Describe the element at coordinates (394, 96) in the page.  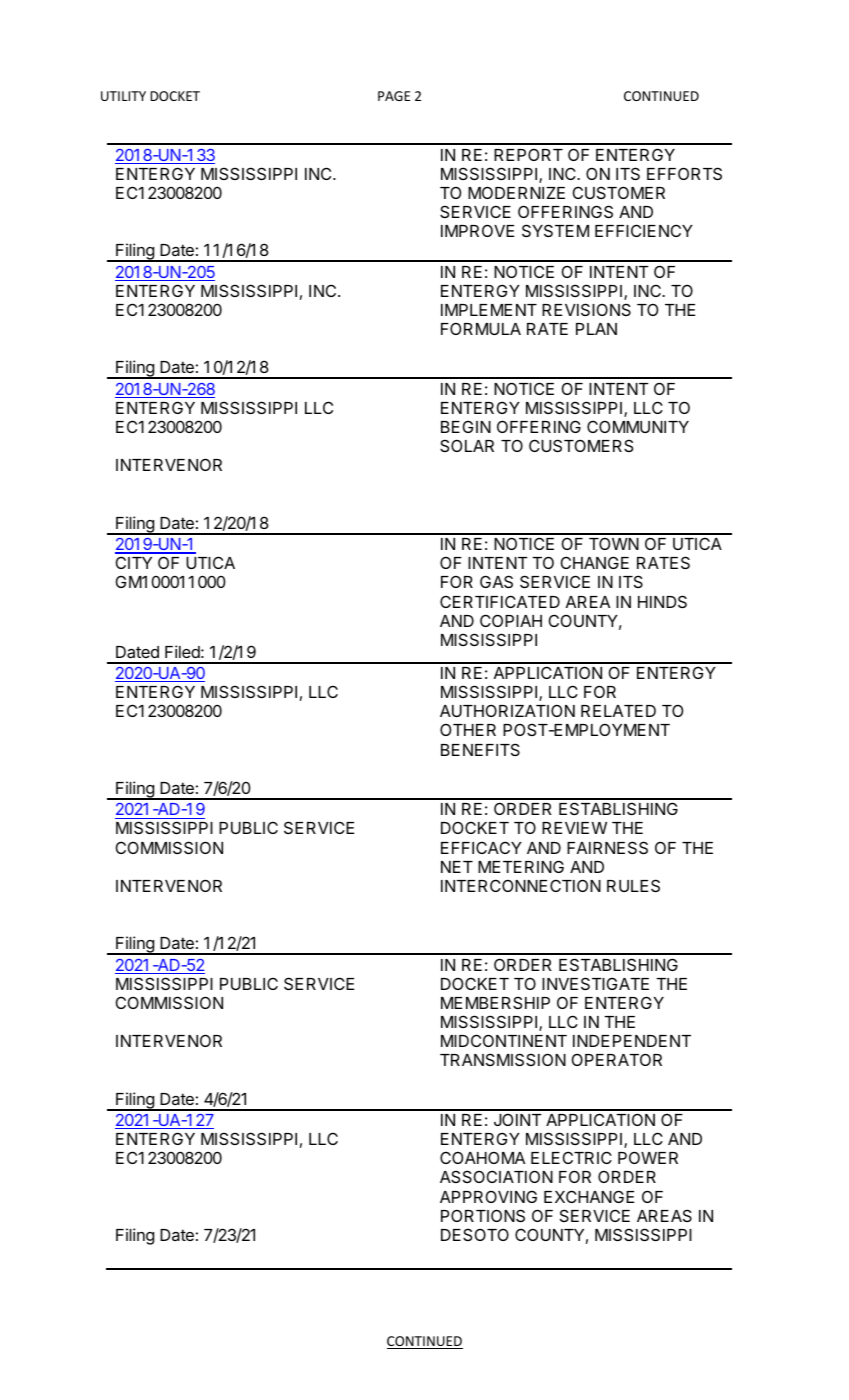
I see `PAGE` at that location.
